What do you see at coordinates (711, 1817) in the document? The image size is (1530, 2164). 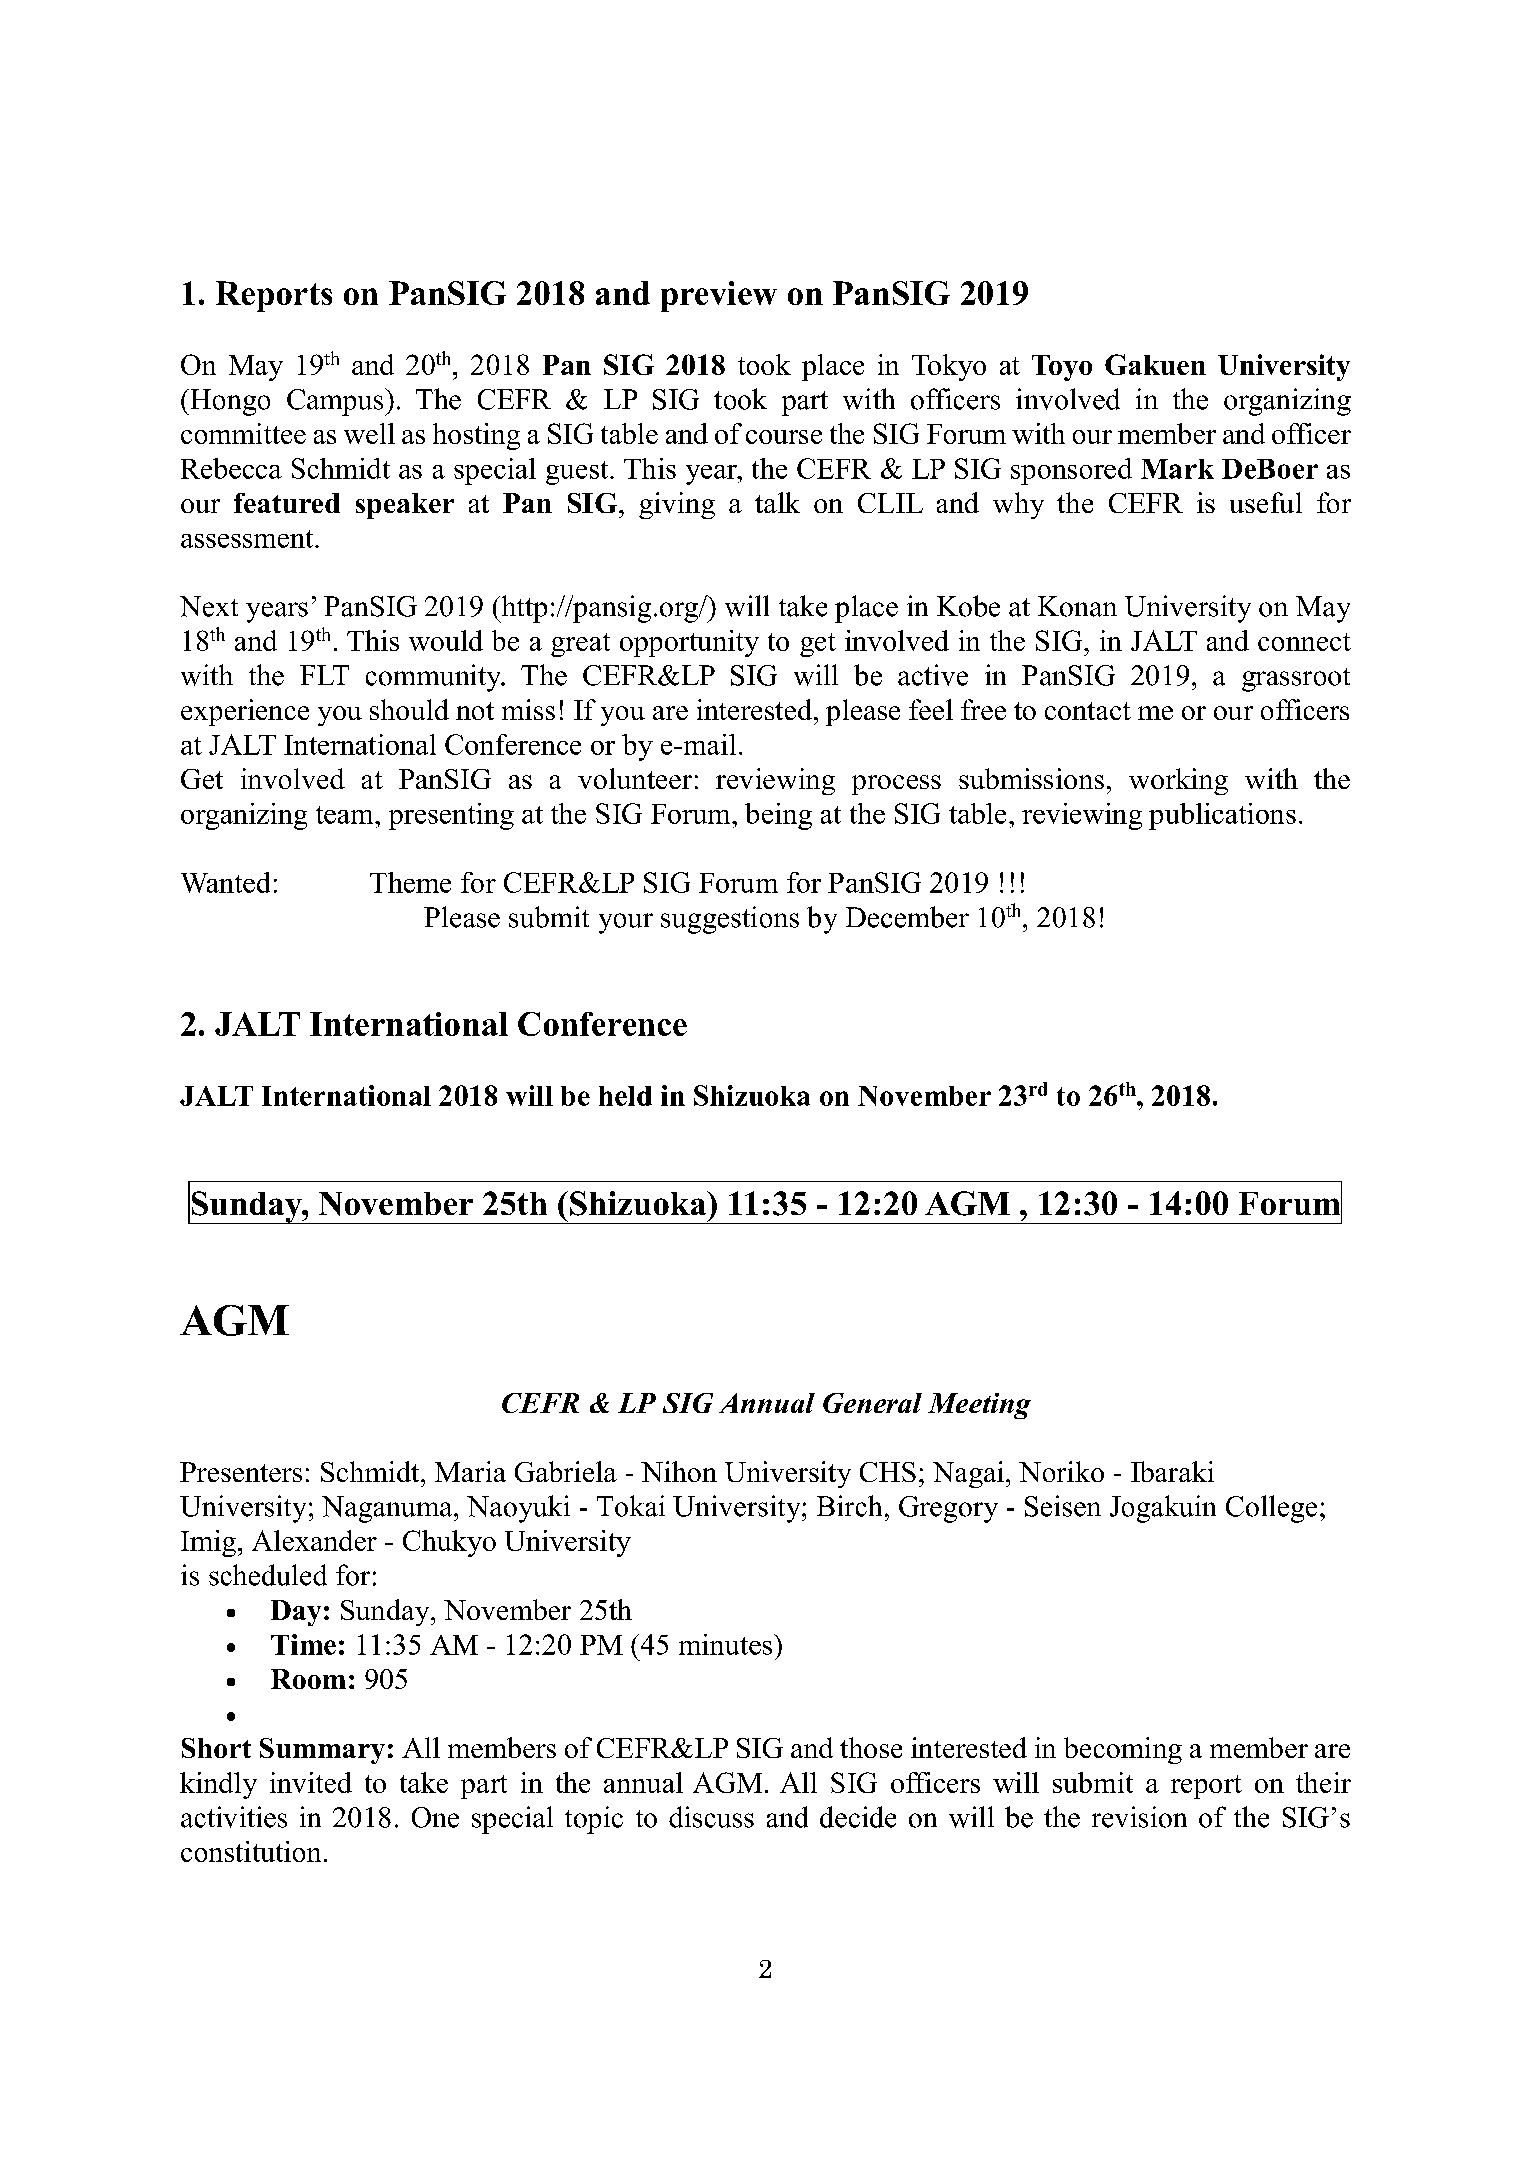 I see `discuss` at bounding box center [711, 1817].
